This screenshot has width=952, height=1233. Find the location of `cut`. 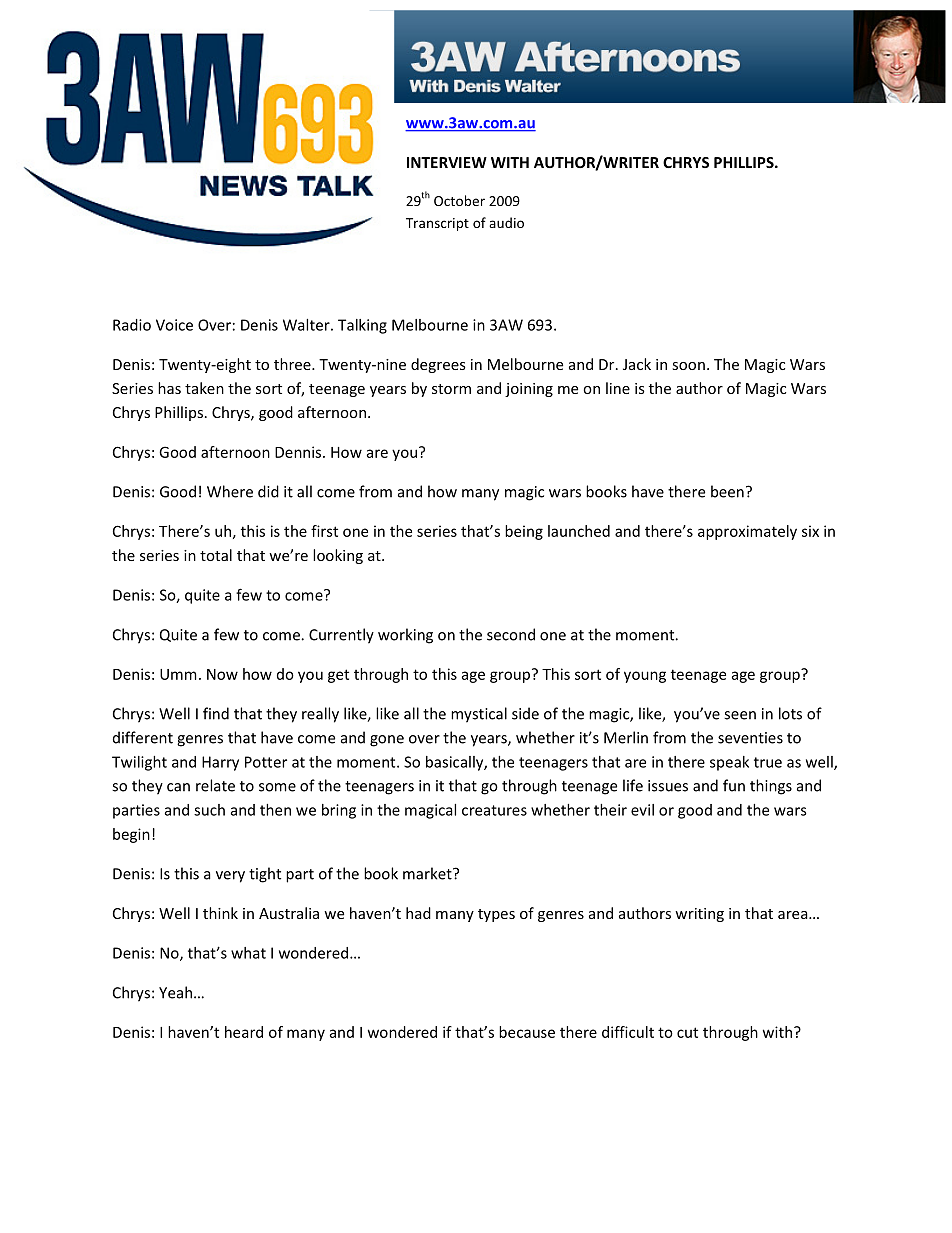

cut is located at coordinates (687, 1032).
